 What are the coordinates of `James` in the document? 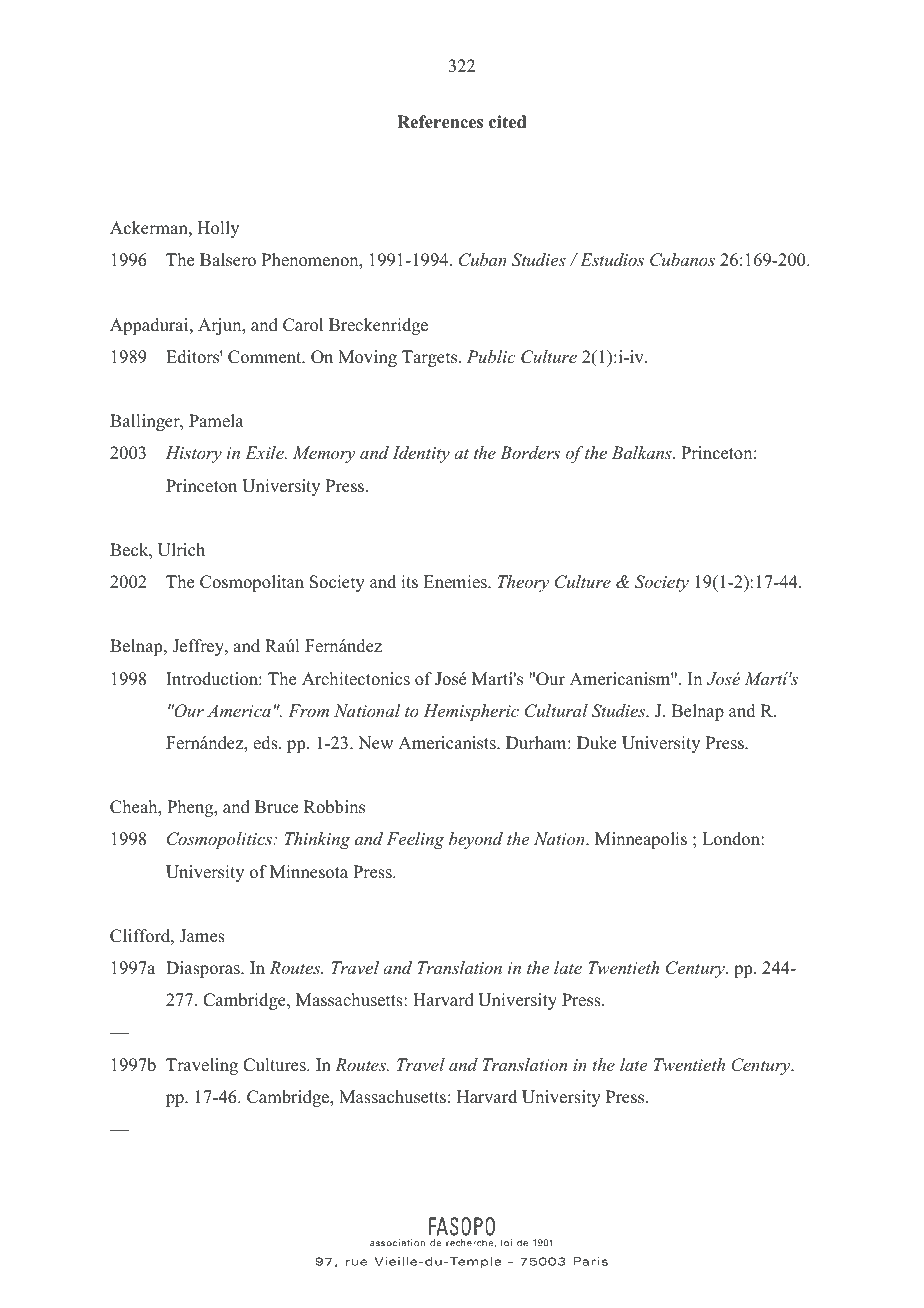 It's located at (202, 936).
